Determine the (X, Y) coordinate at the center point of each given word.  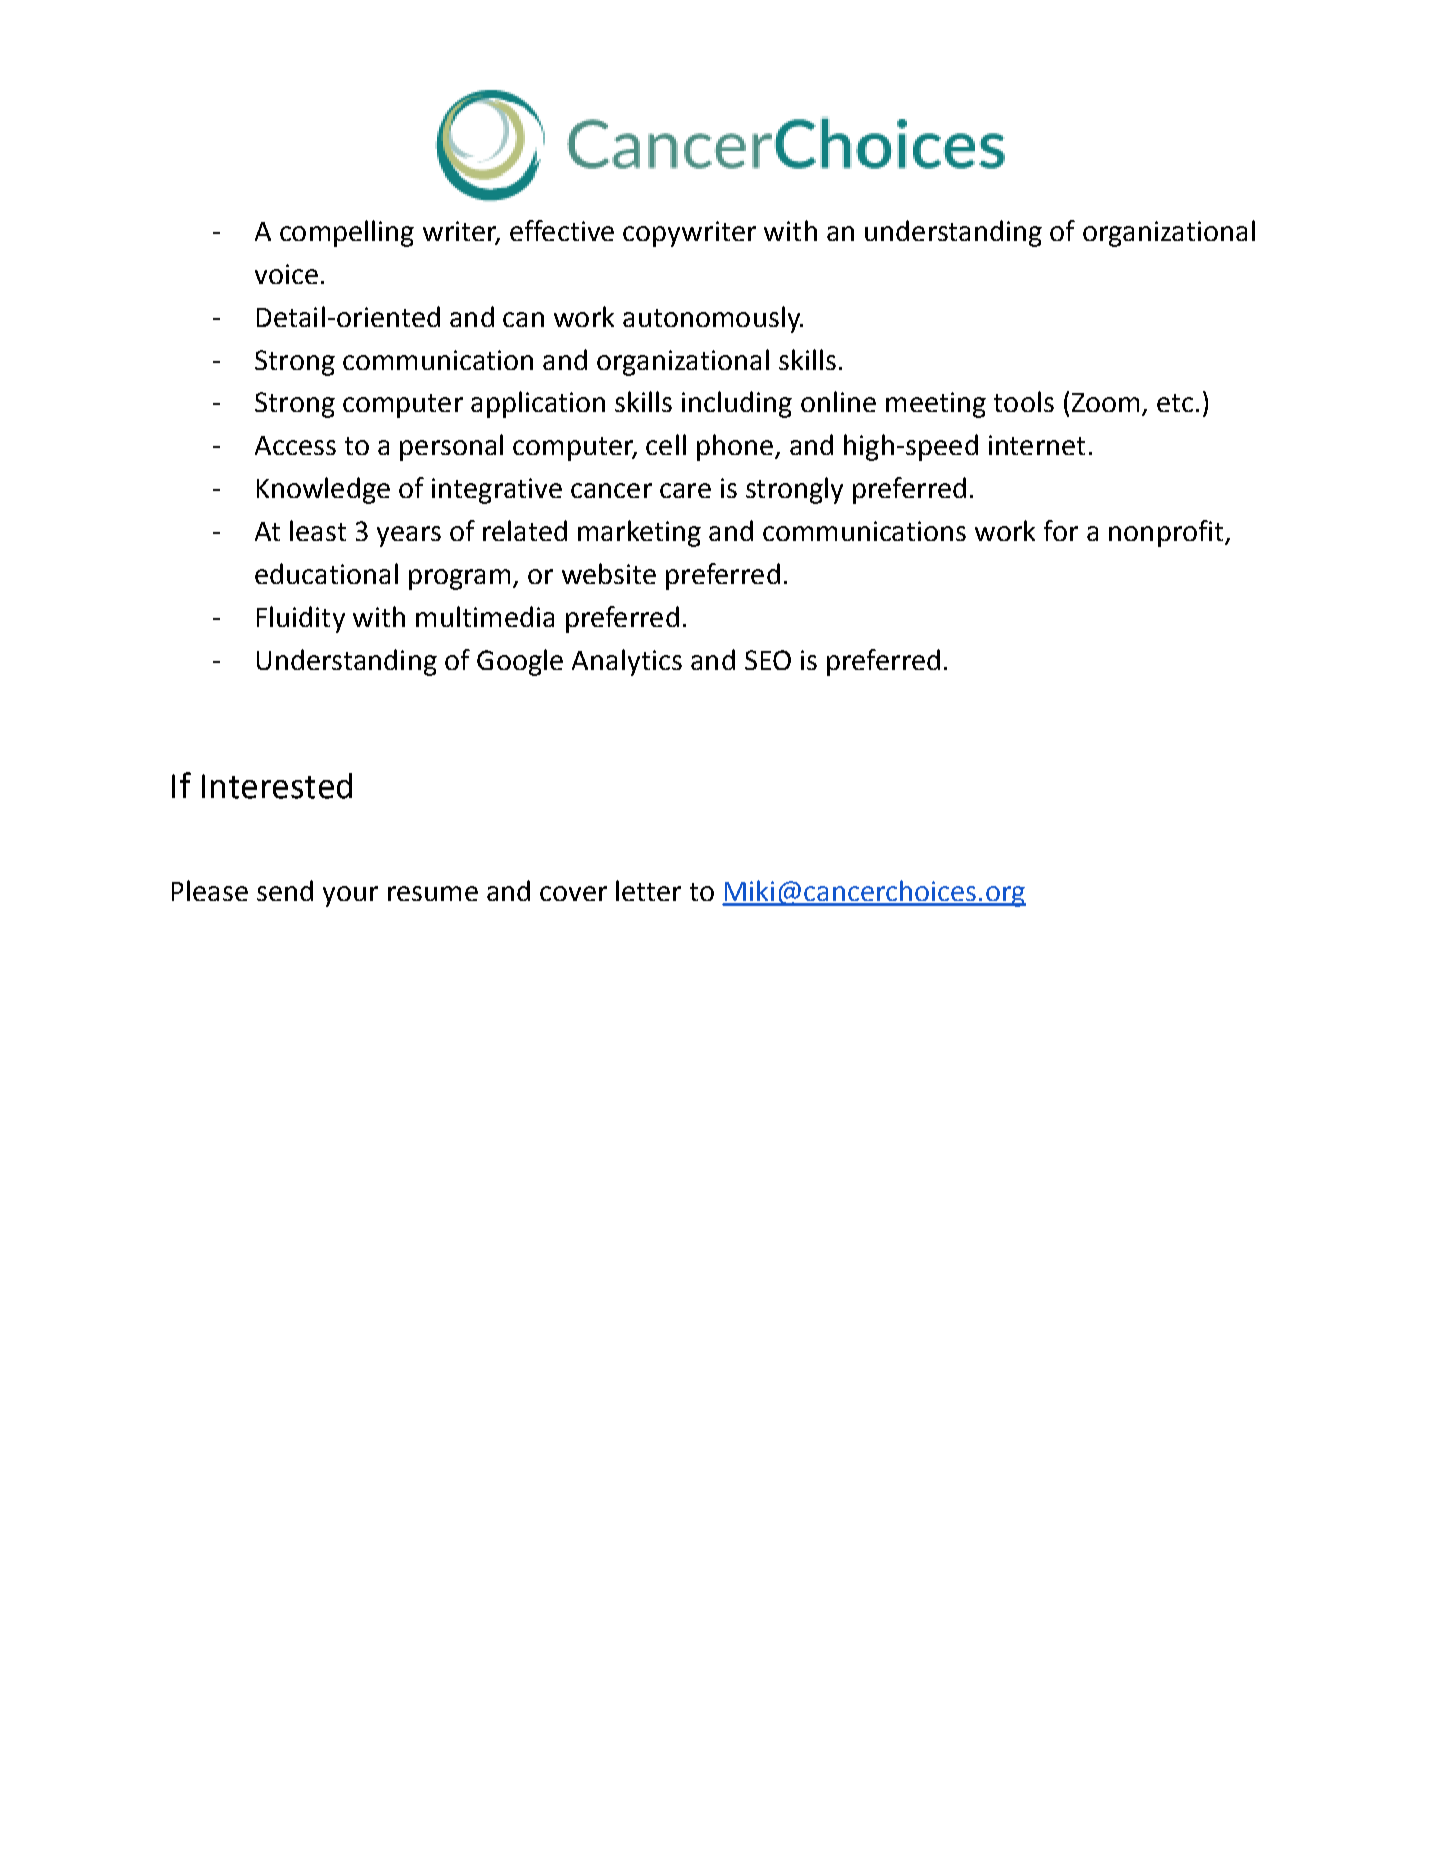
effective (562, 230)
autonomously (712, 319)
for (1061, 530)
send (285, 890)
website (609, 573)
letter (648, 890)
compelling (347, 233)
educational (326, 573)
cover (573, 893)
